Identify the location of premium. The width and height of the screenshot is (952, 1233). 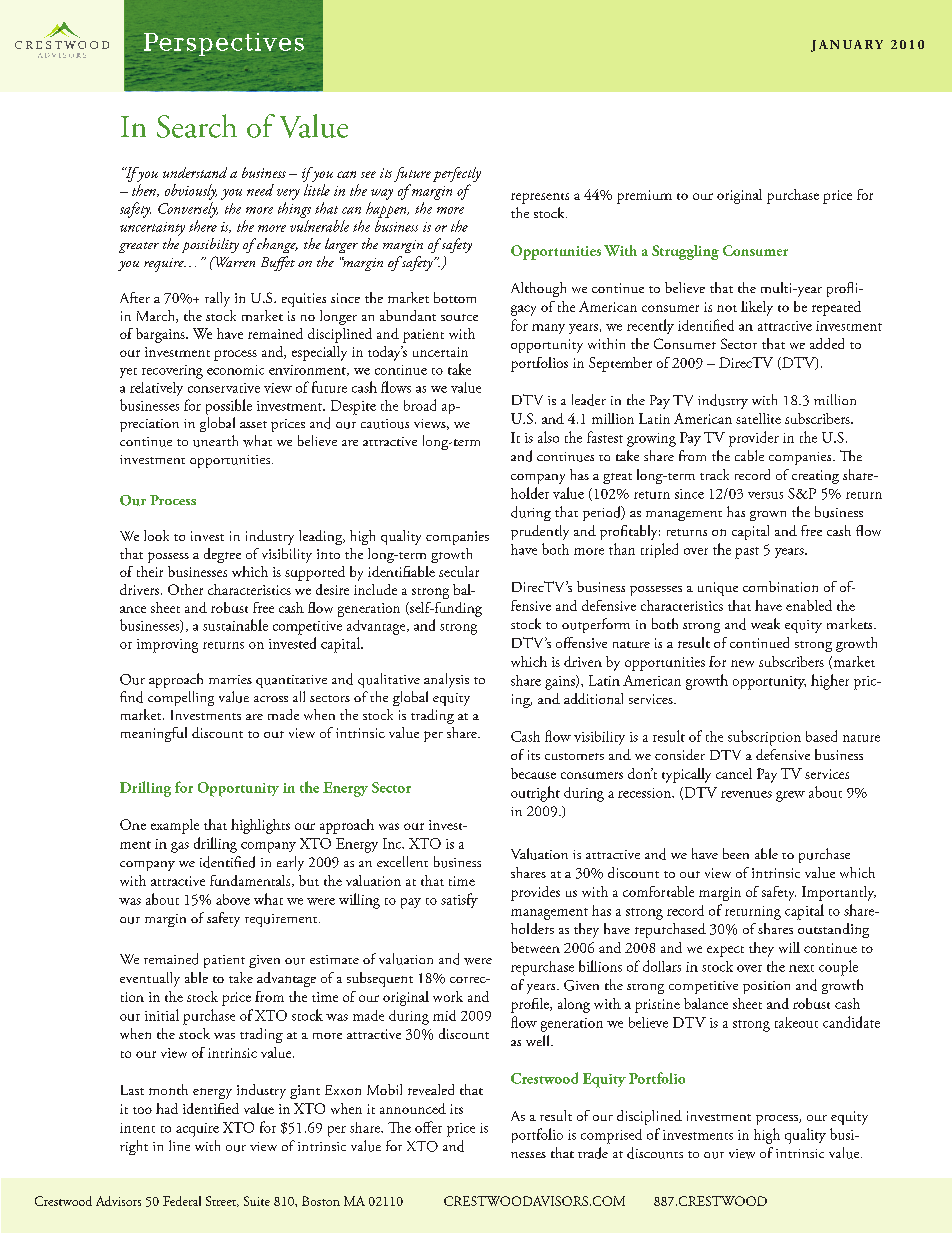
(644, 197).
